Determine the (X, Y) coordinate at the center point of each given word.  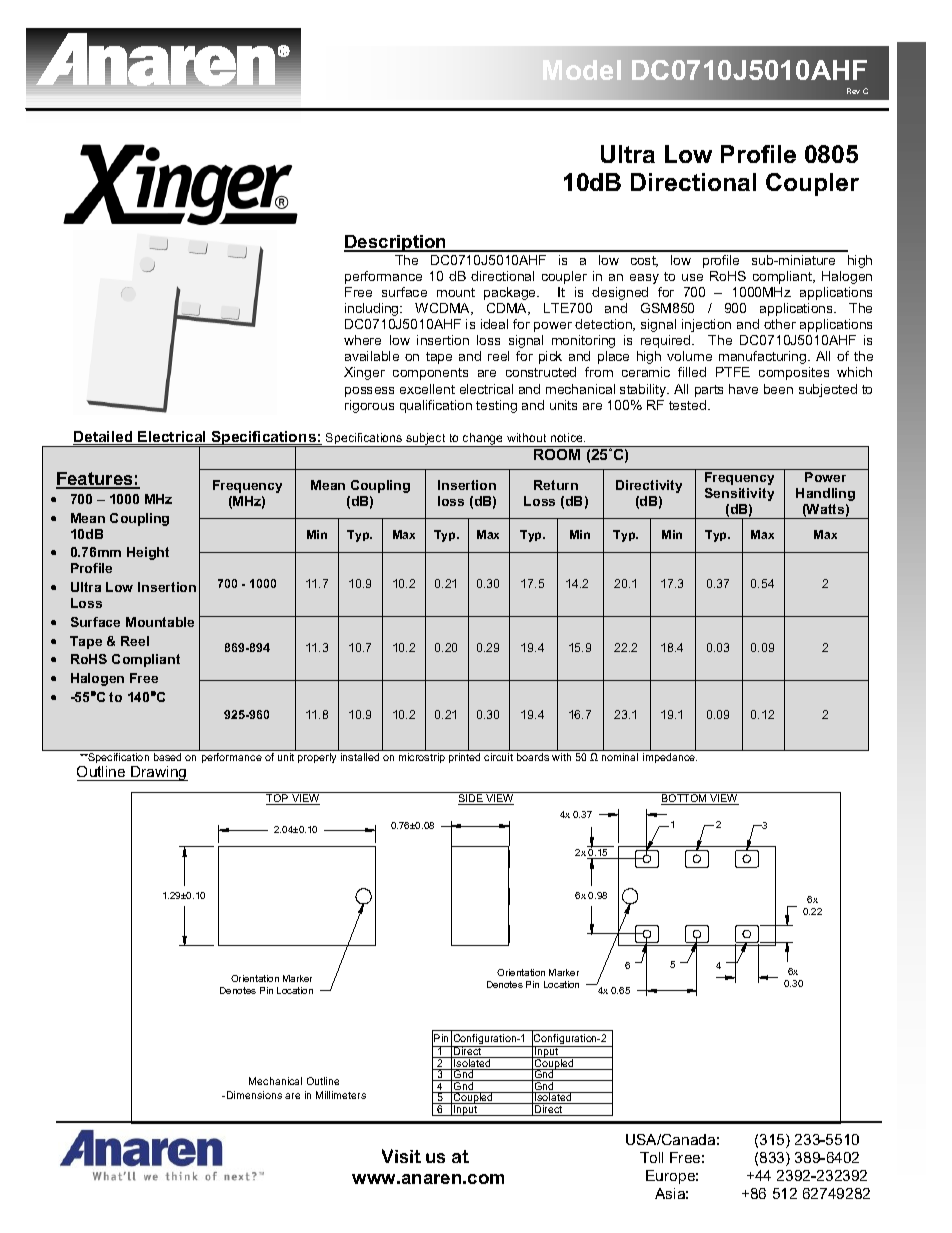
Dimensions (253, 1095)
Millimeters (341, 1095)
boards (533, 757)
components (430, 374)
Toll (651, 1157)
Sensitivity (739, 494)
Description (396, 243)
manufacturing (764, 357)
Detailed (104, 438)
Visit (401, 1156)
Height (148, 553)
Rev (853, 91)
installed (360, 757)
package (511, 293)
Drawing (158, 773)
